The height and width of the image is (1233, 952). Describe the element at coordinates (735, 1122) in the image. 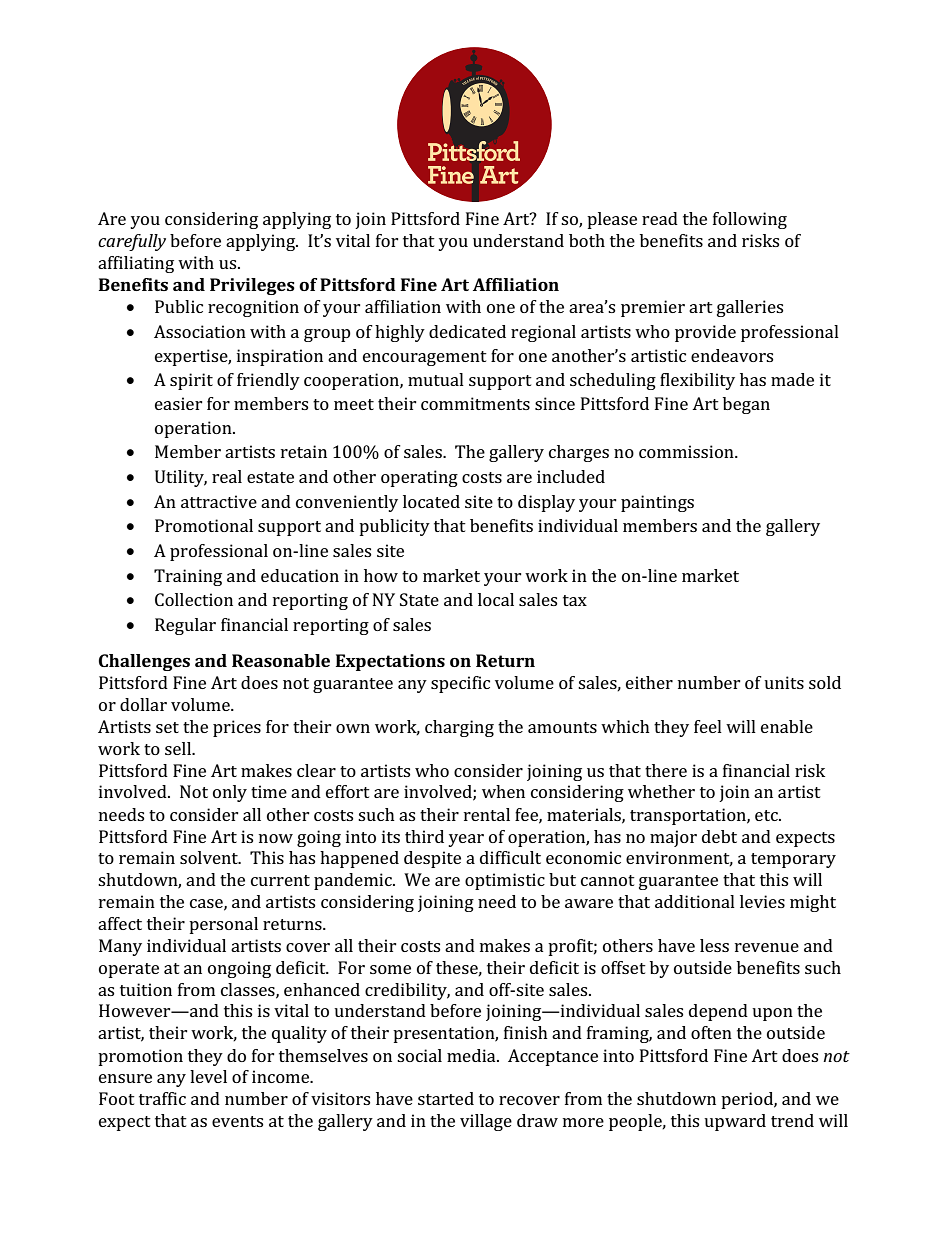

I see `upward` at that location.
